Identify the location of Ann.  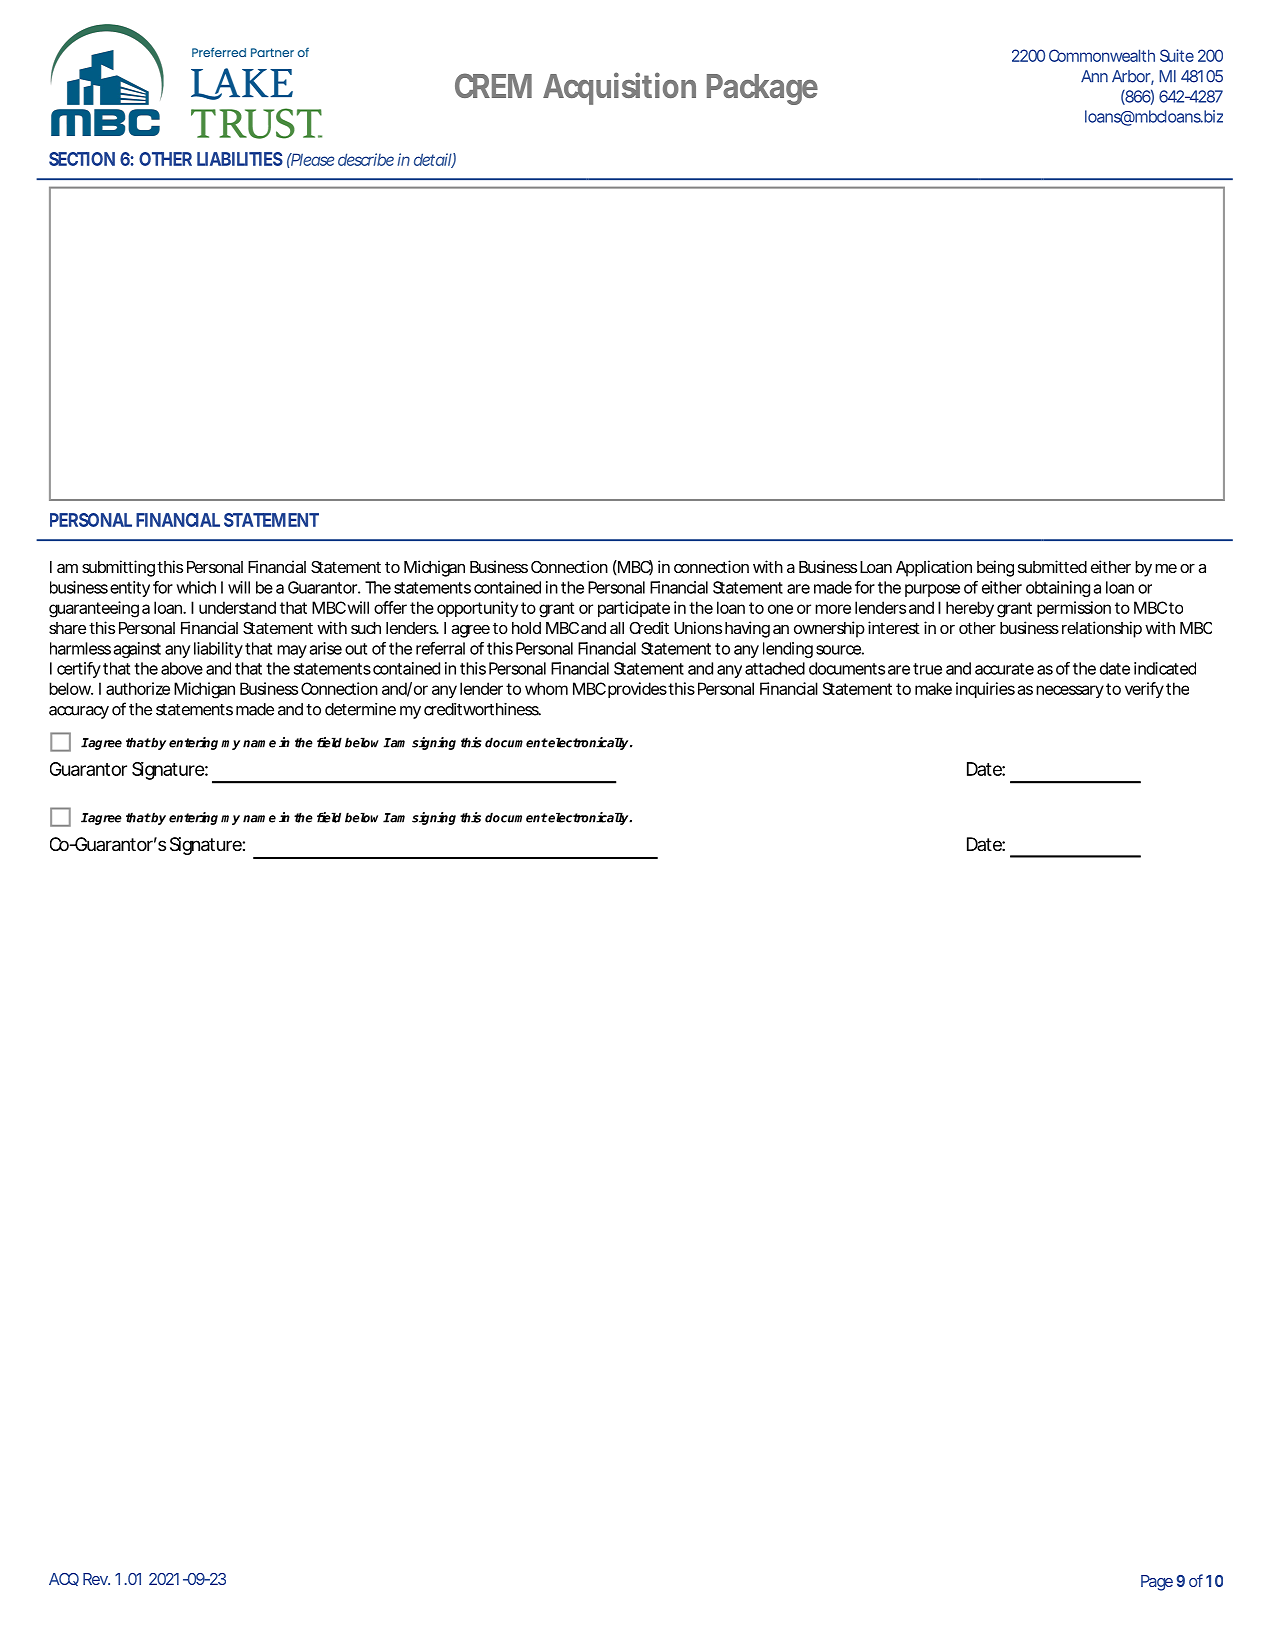
(1094, 76).
